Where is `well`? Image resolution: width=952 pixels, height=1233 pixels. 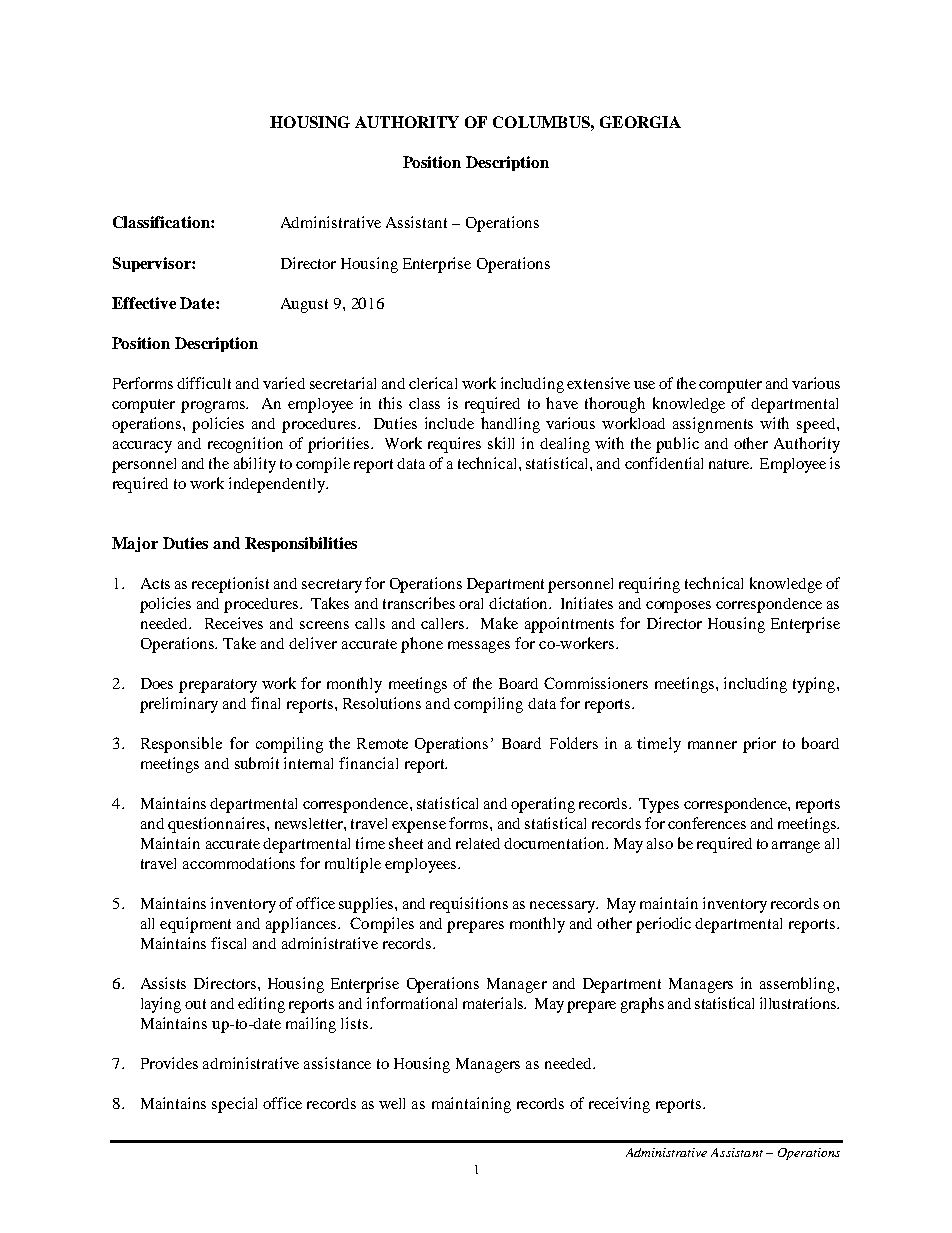 well is located at coordinates (392, 1103).
